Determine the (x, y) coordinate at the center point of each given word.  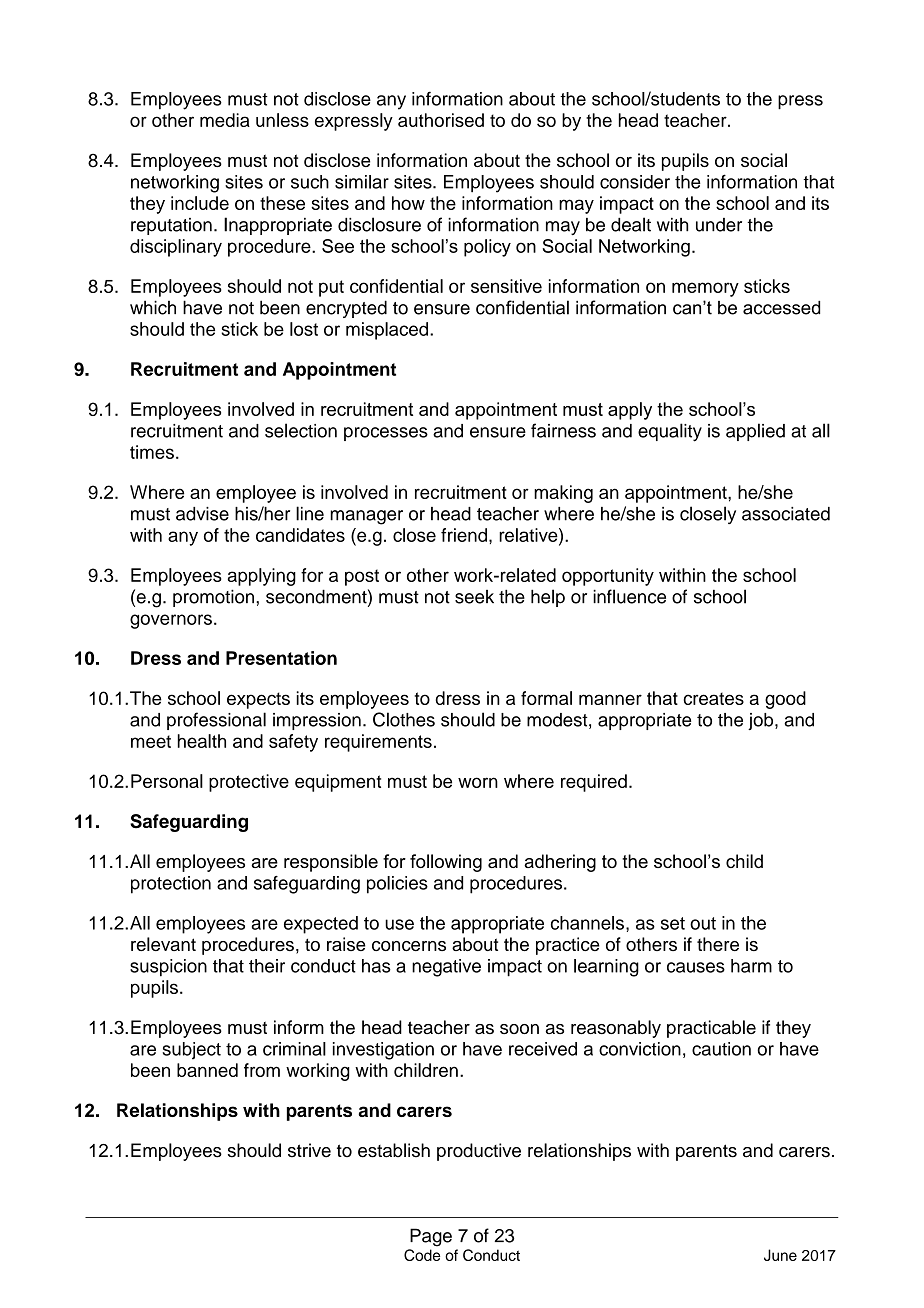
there (718, 944)
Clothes (404, 719)
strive (309, 1150)
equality (670, 432)
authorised (441, 120)
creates (713, 698)
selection (301, 430)
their (267, 966)
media (225, 120)
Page (431, 1237)
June (780, 1255)
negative (446, 968)
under (719, 225)
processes (386, 434)
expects (258, 700)
